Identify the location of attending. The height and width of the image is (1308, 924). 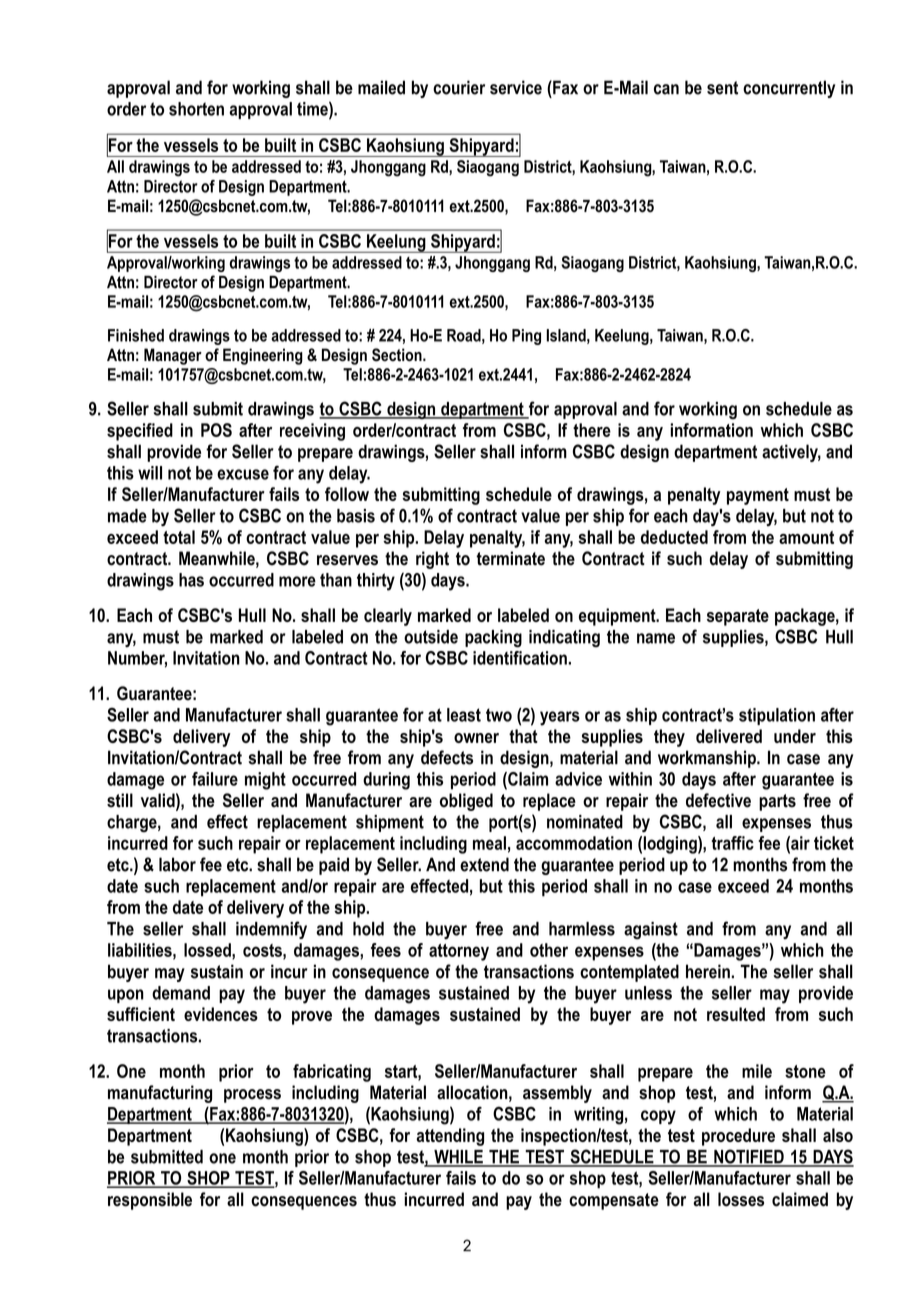
(450, 1137).
